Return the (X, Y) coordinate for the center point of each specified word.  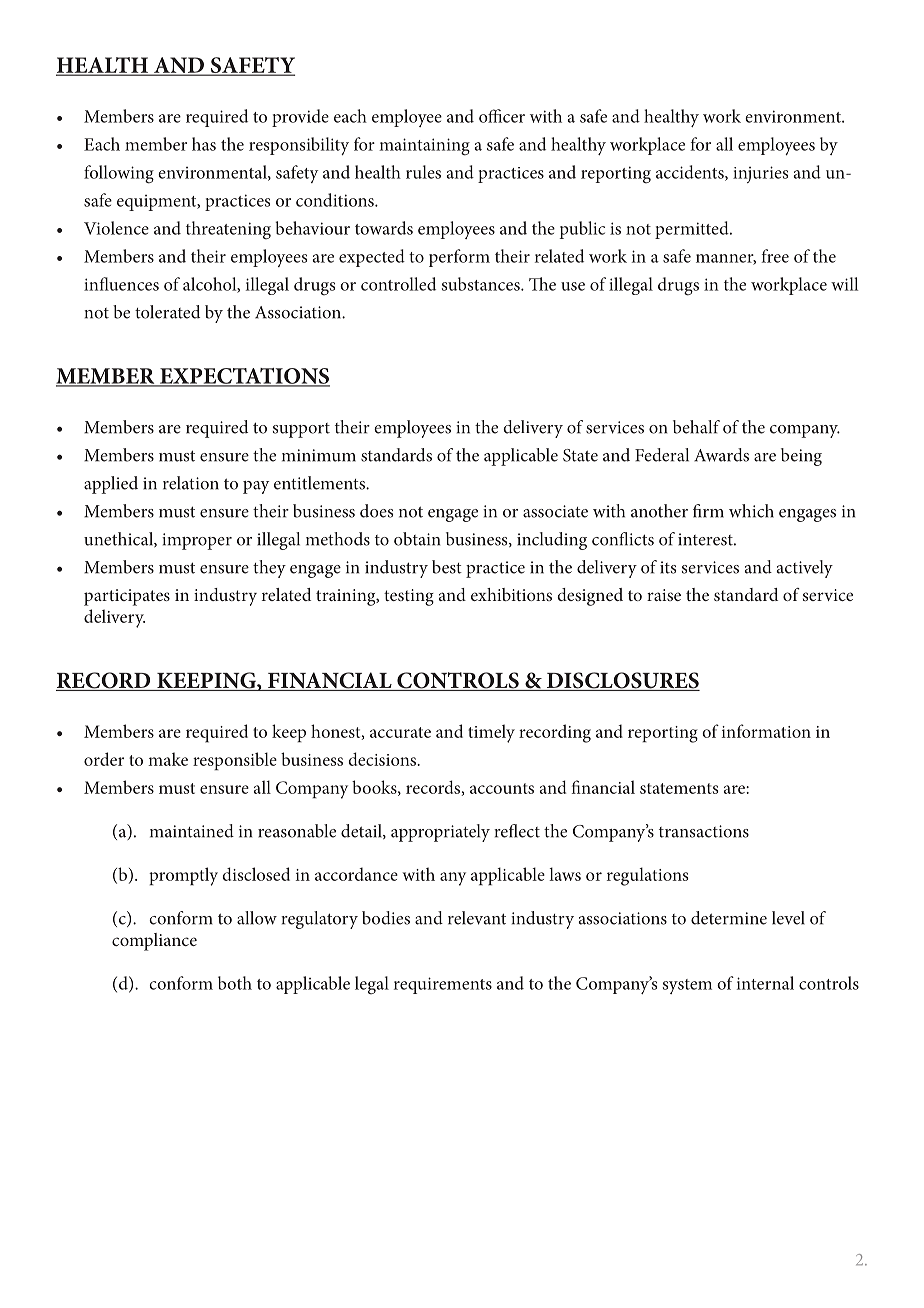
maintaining (424, 147)
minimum (319, 455)
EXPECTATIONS (244, 377)
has (204, 144)
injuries (760, 174)
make (168, 759)
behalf (696, 427)
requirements (443, 985)
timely (491, 733)
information (766, 731)
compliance (154, 942)
